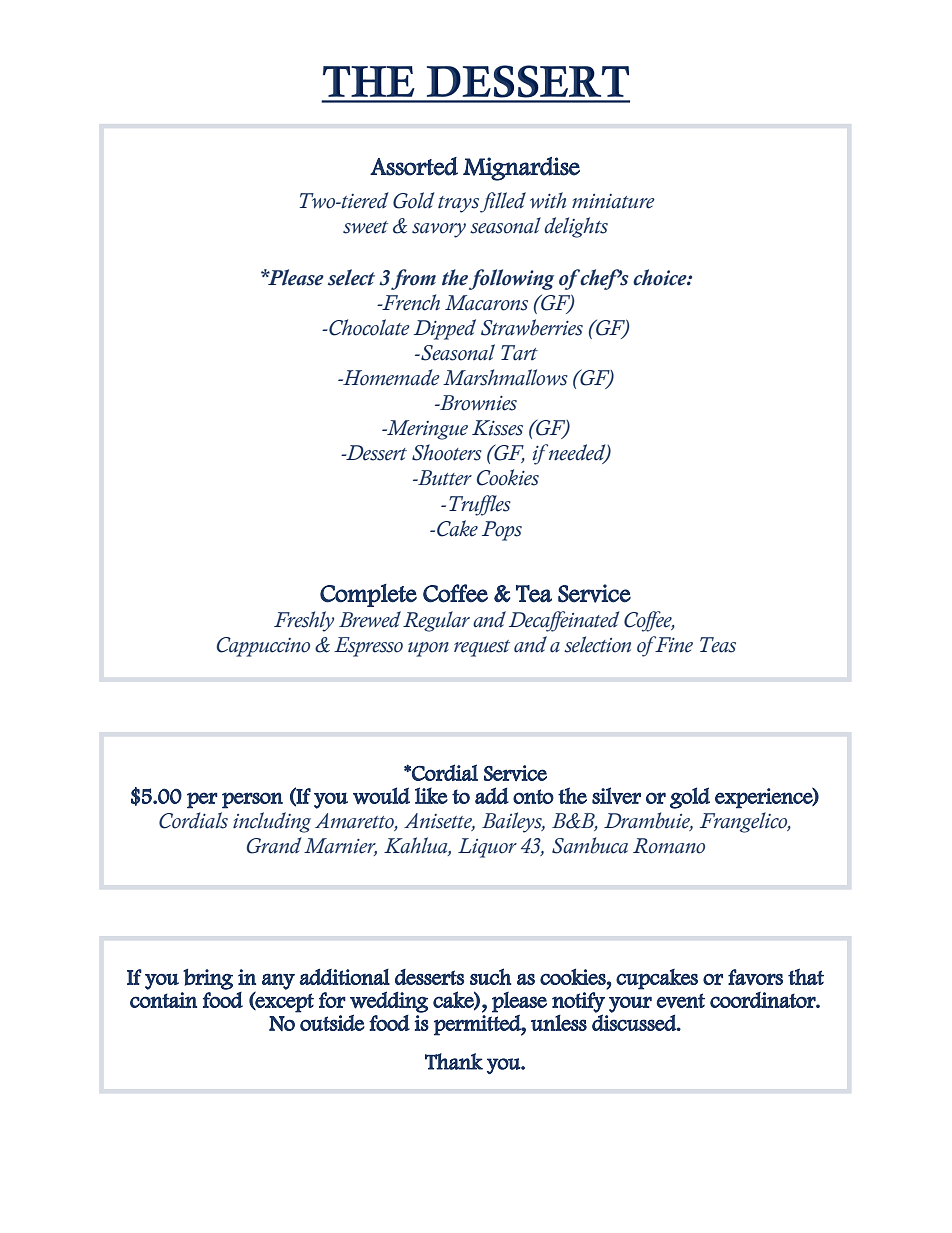 Image resolution: width=952 pixels, height=1233 pixels. Describe the element at coordinates (613, 201) in the screenshot. I see `miniature` at that location.
